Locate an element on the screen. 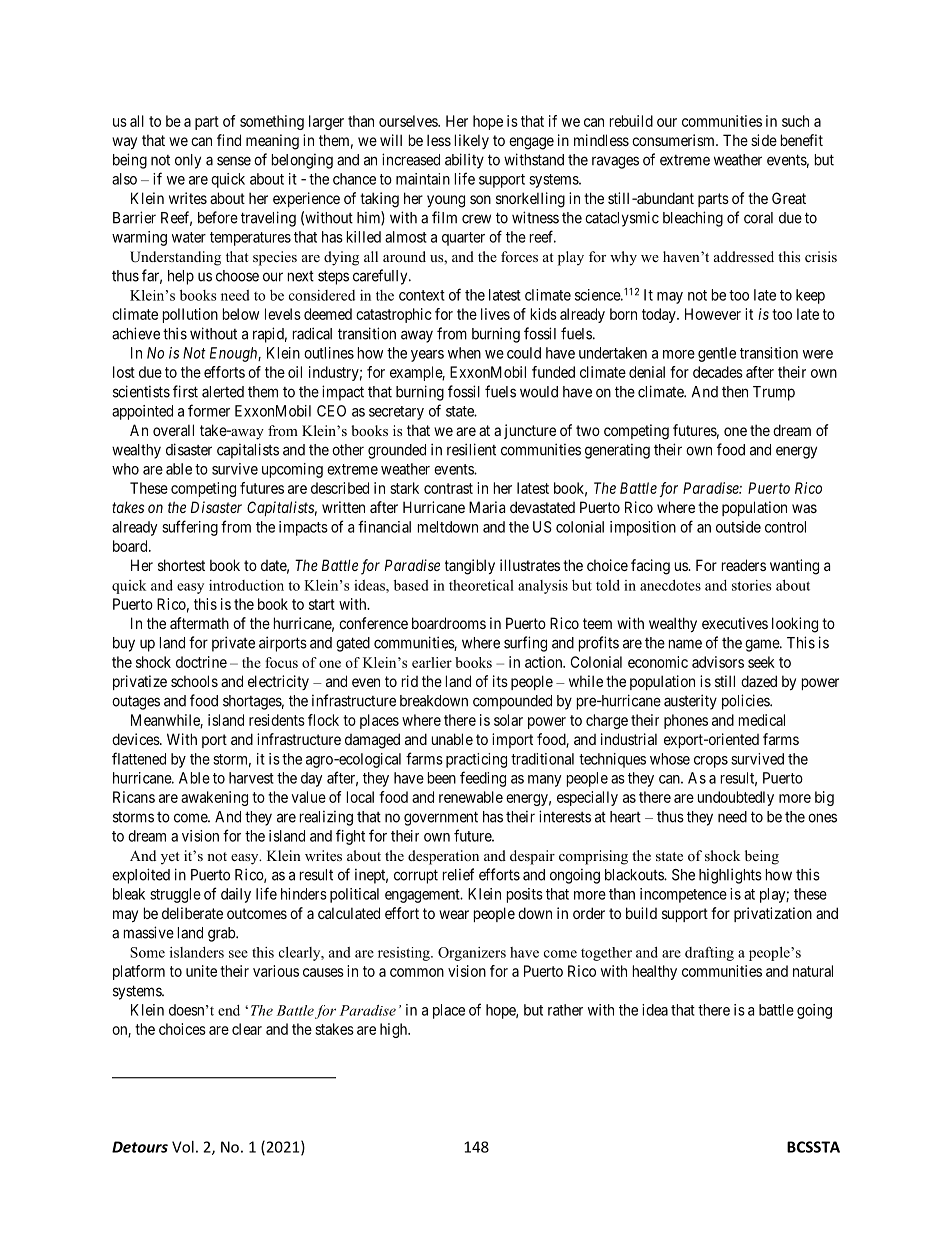 The height and width of the screenshot is (1233, 952). alerted is located at coordinates (223, 392).
